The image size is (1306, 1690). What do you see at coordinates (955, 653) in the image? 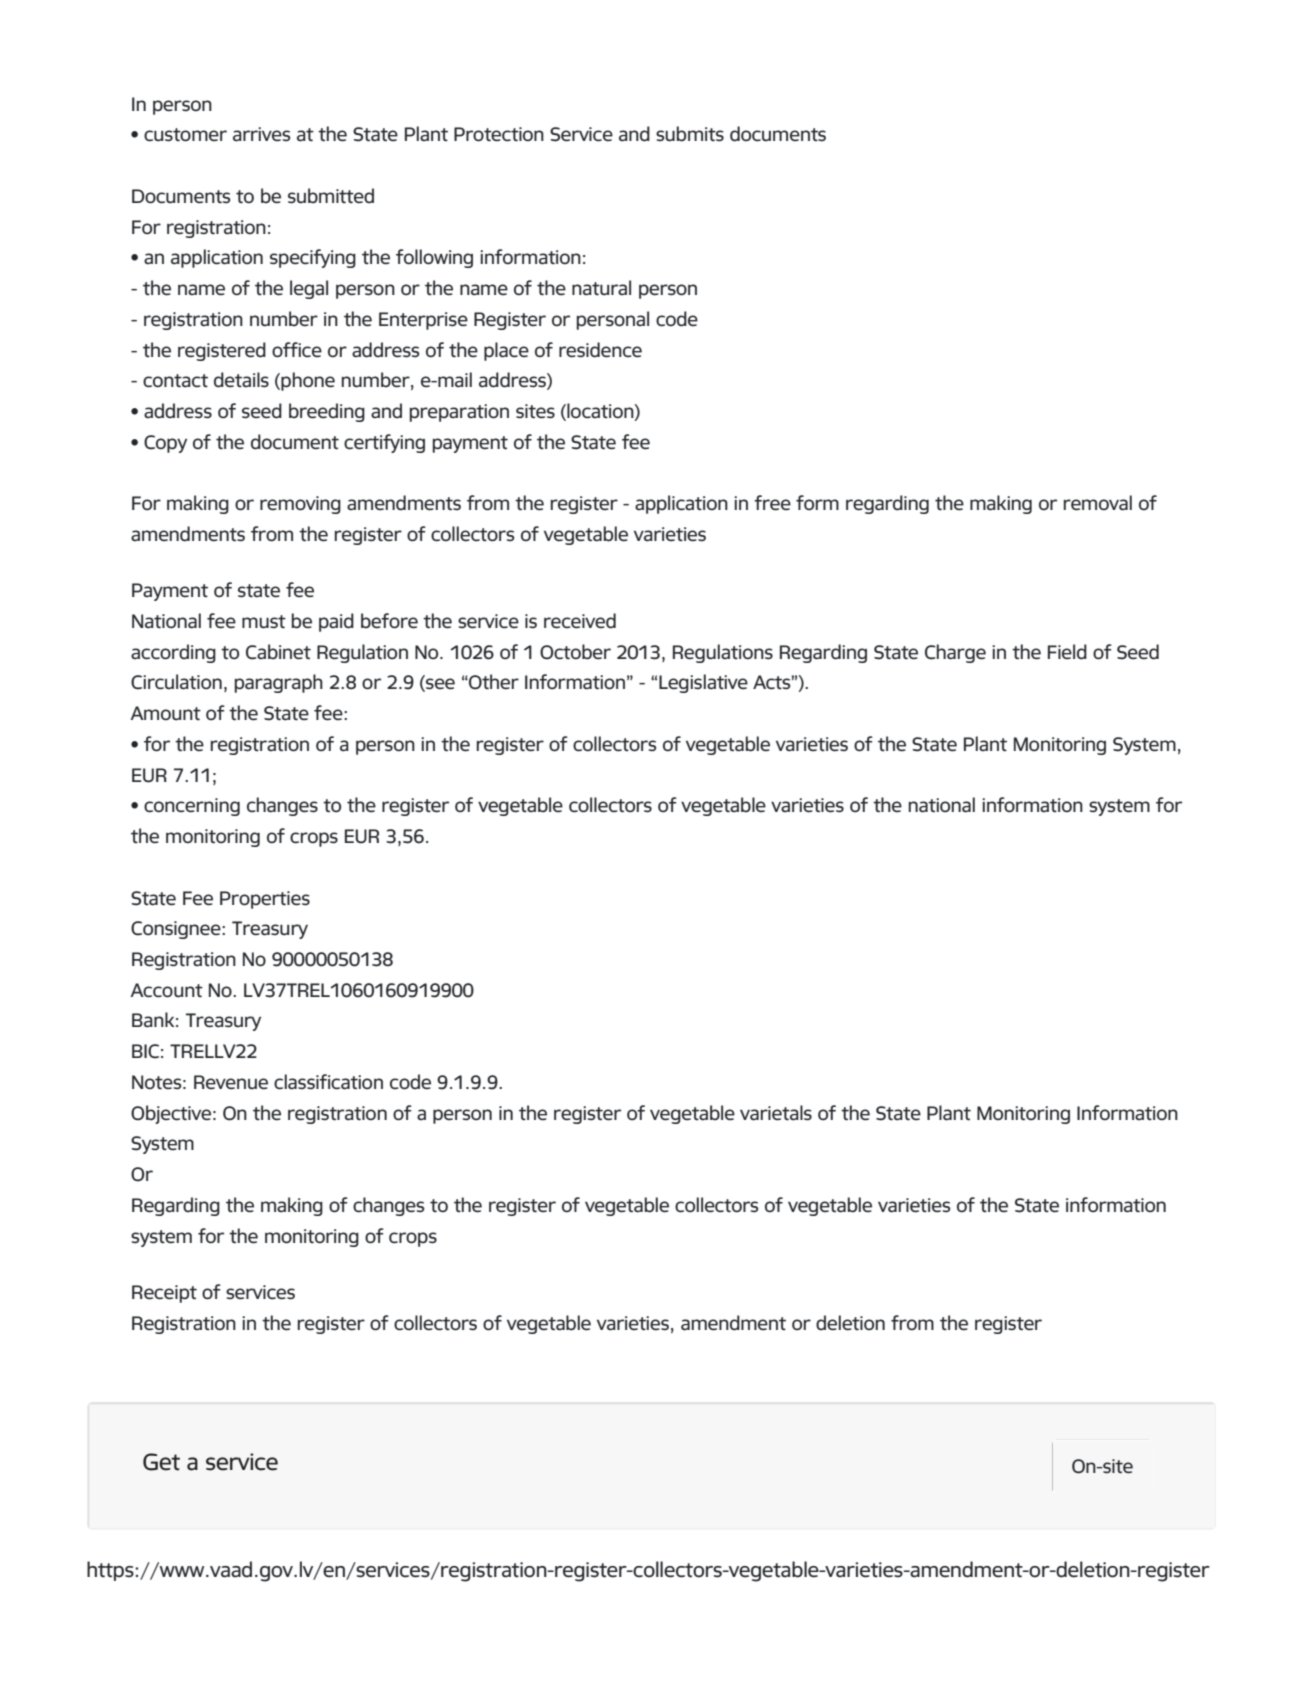
I see `Charge` at bounding box center [955, 653].
